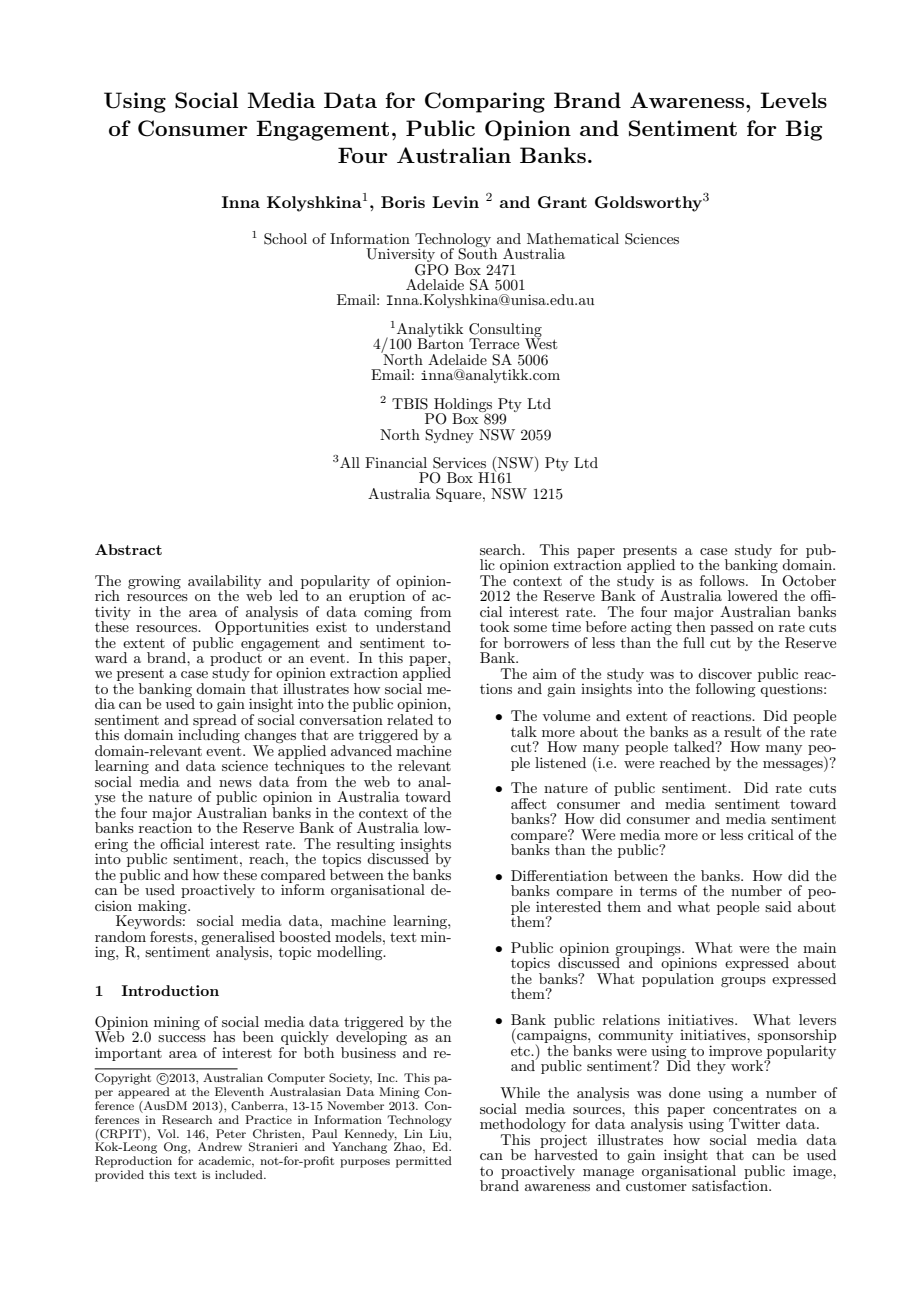 The height and width of the screenshot is (1308, 924). I want to click on satisfaction, so click(731, 1184).
